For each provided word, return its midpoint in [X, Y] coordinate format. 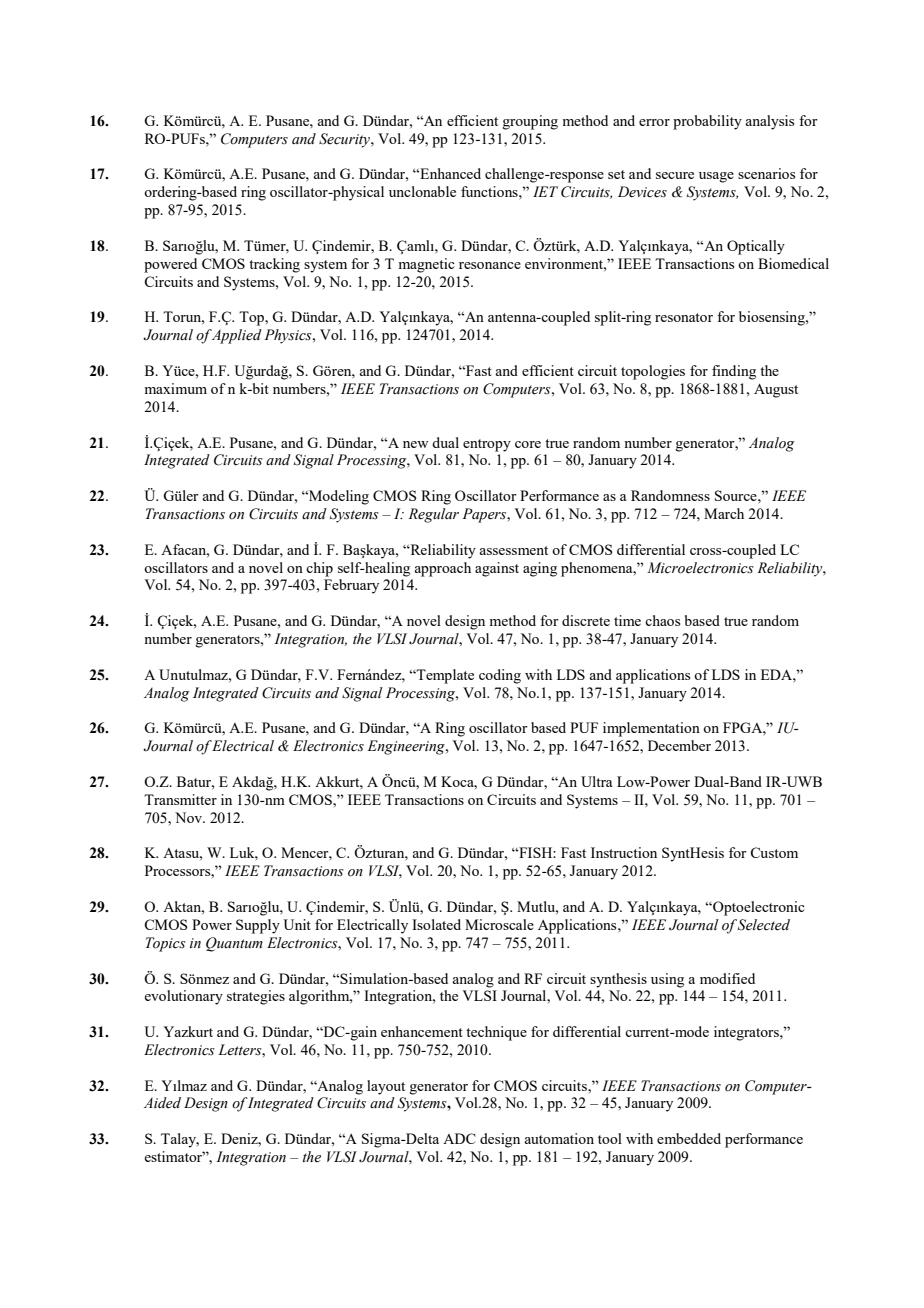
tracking [274, 265]
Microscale [499, 924]
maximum [175, 388]
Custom [774, 852]
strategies [256, 997]
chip [319, 569]
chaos [662, 620]
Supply [258, 926]
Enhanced [449, 173]
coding [500, 676]
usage [716, 177]
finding [734, 372]
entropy [487, 445]
